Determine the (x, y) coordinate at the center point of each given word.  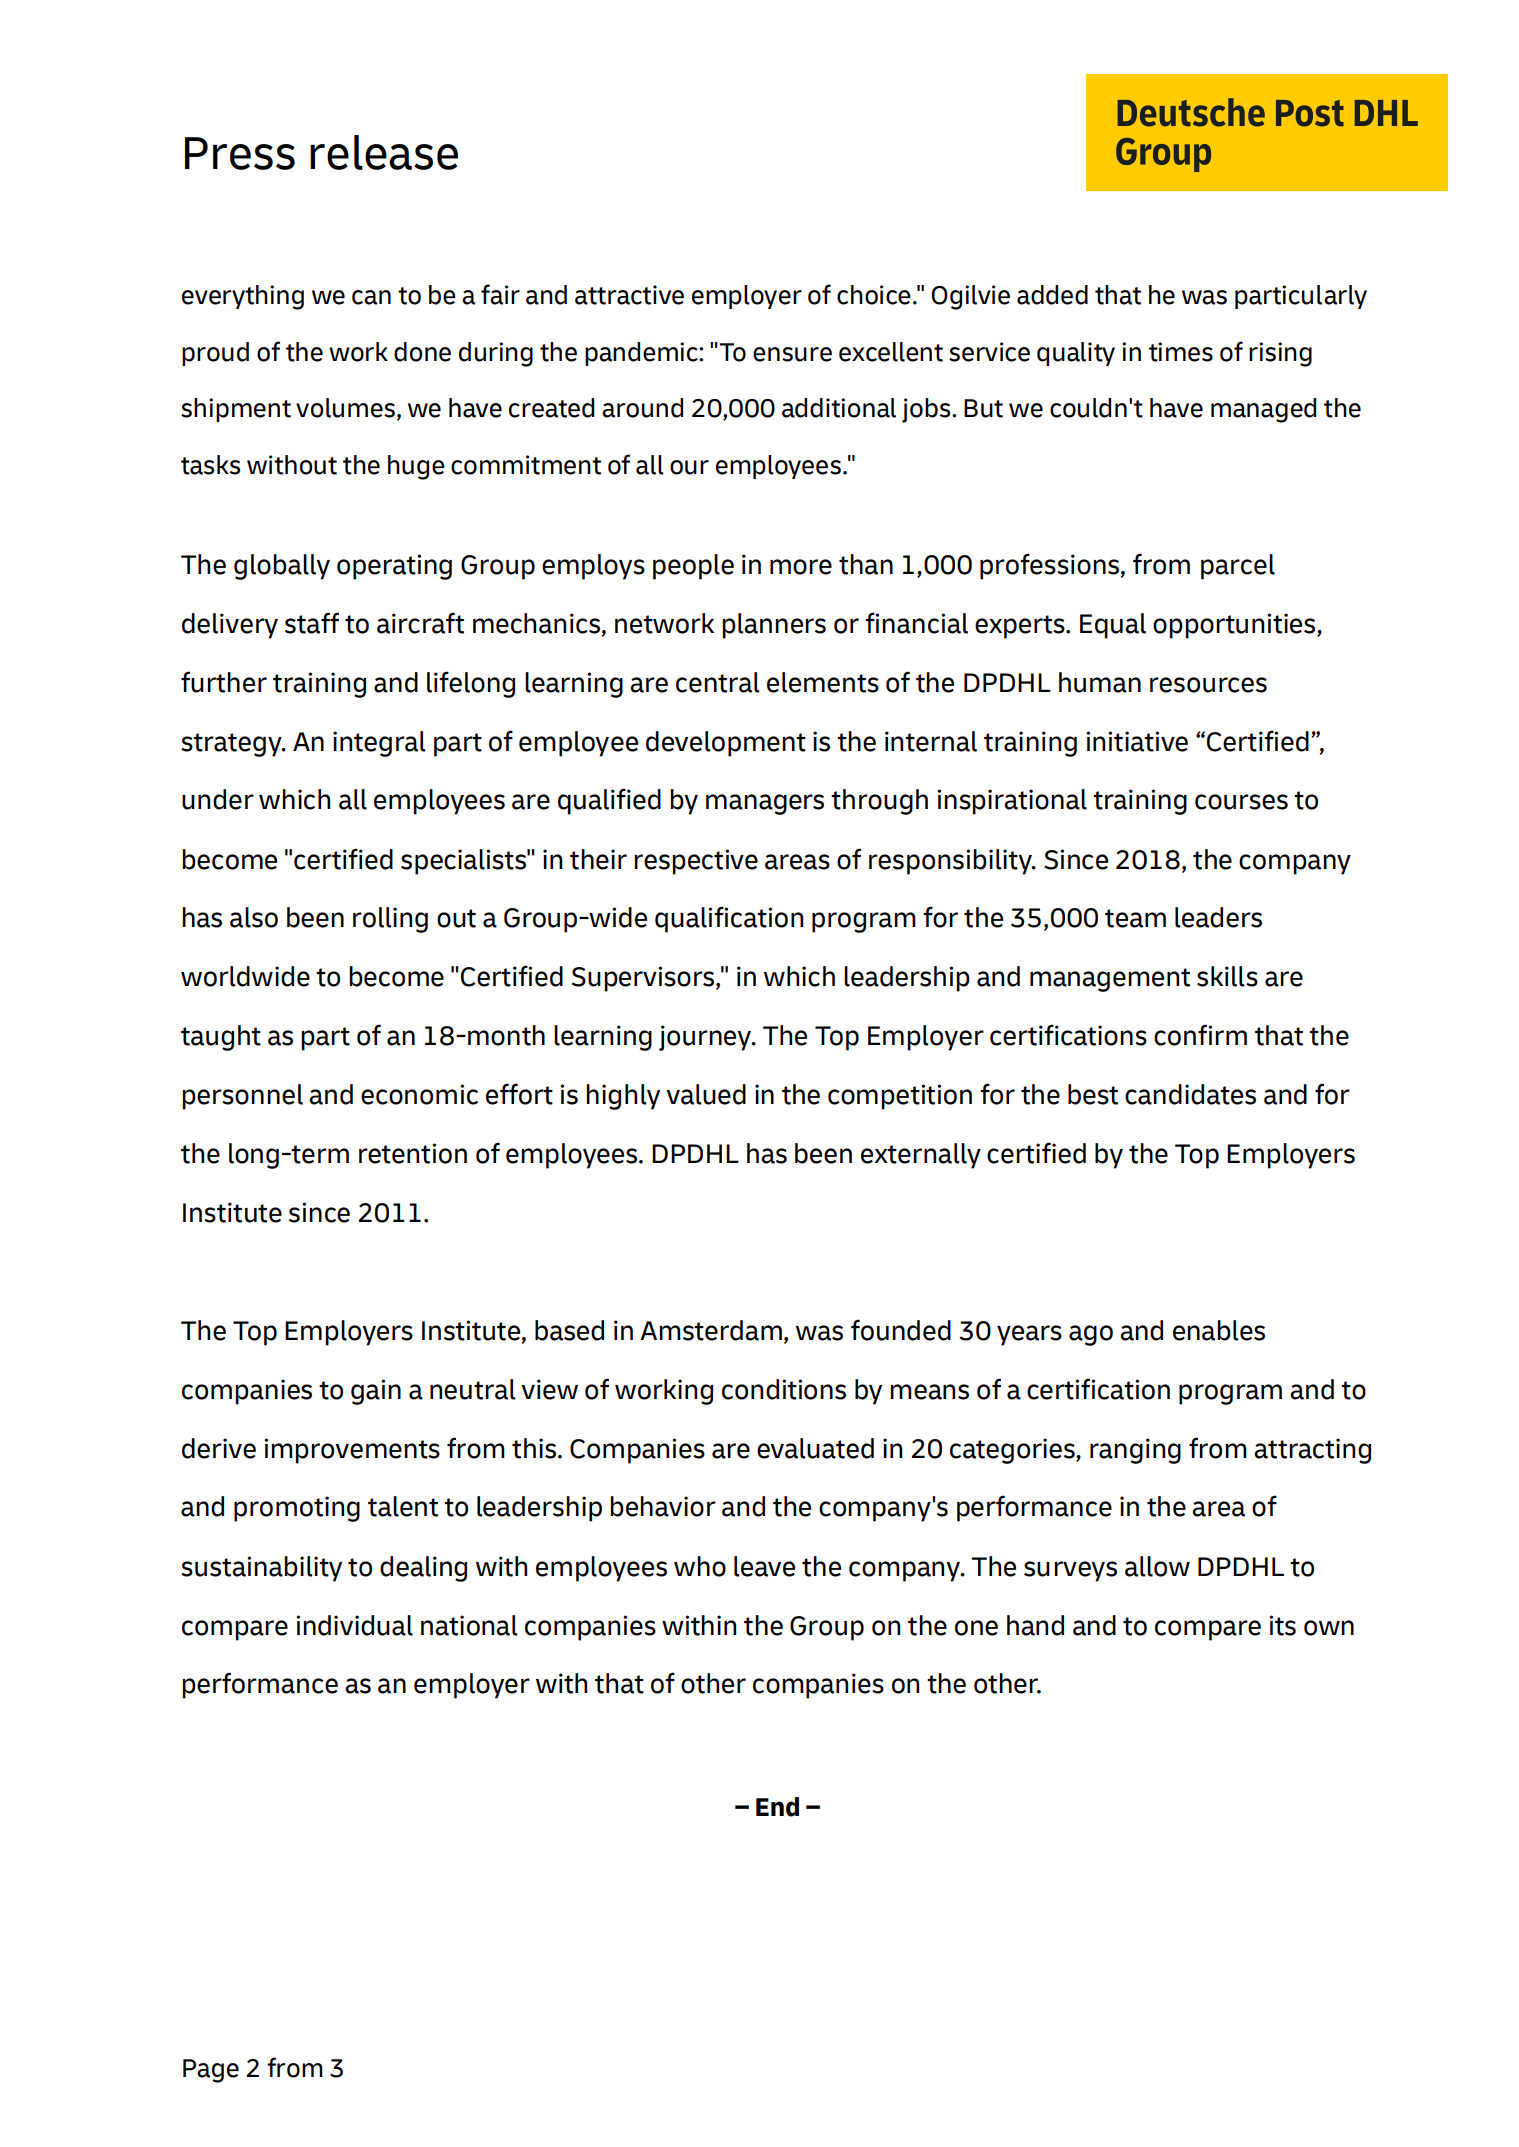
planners (774, 626)
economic (419, 1094)
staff (312, 623)
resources (1208, 685)
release (384, 152)
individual (354, 1625)
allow (1157, 1566)
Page (211, 2071)
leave (764, 1566)
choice (874, 295)
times (1181, 352)
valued (706, 1094)
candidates (1190, 1094)
